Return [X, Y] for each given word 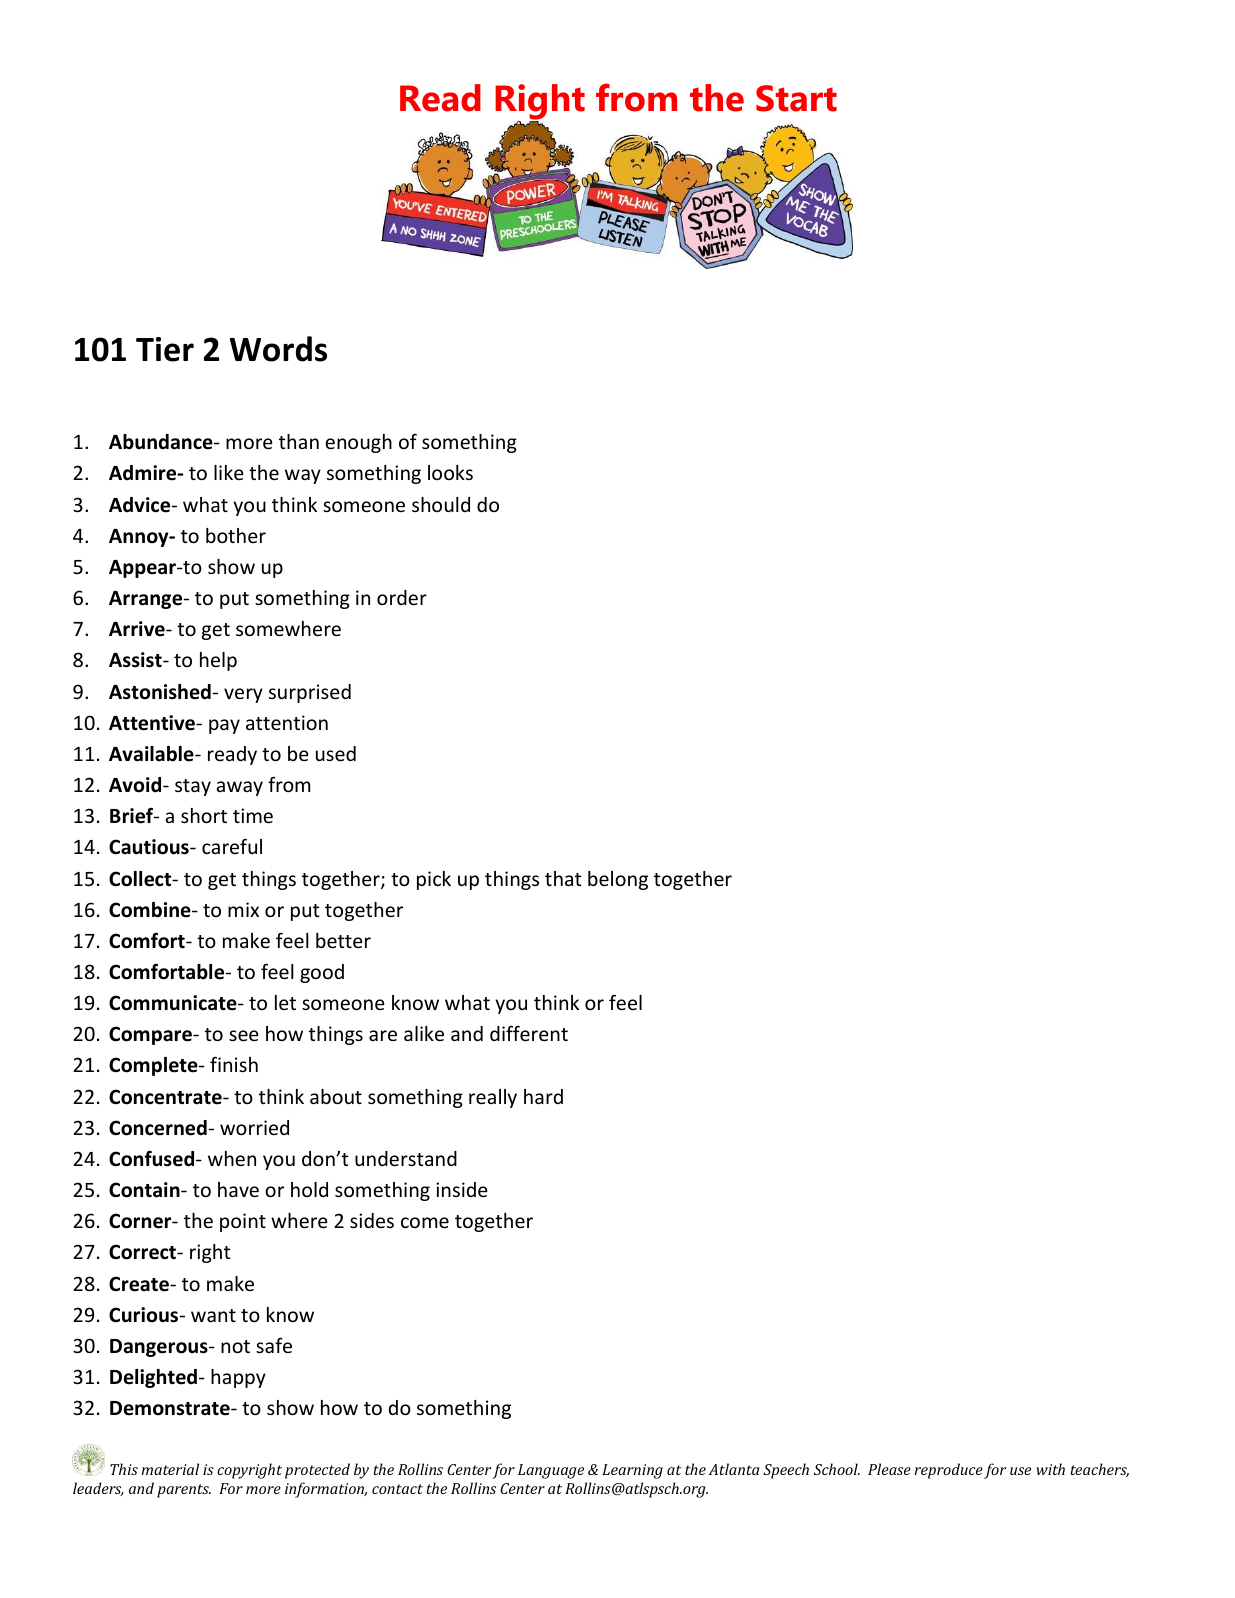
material [170, 1469]
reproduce [949, 1471]
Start [796, 98]
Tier [165, 349]
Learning [632, 1471]
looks [450, 472]
